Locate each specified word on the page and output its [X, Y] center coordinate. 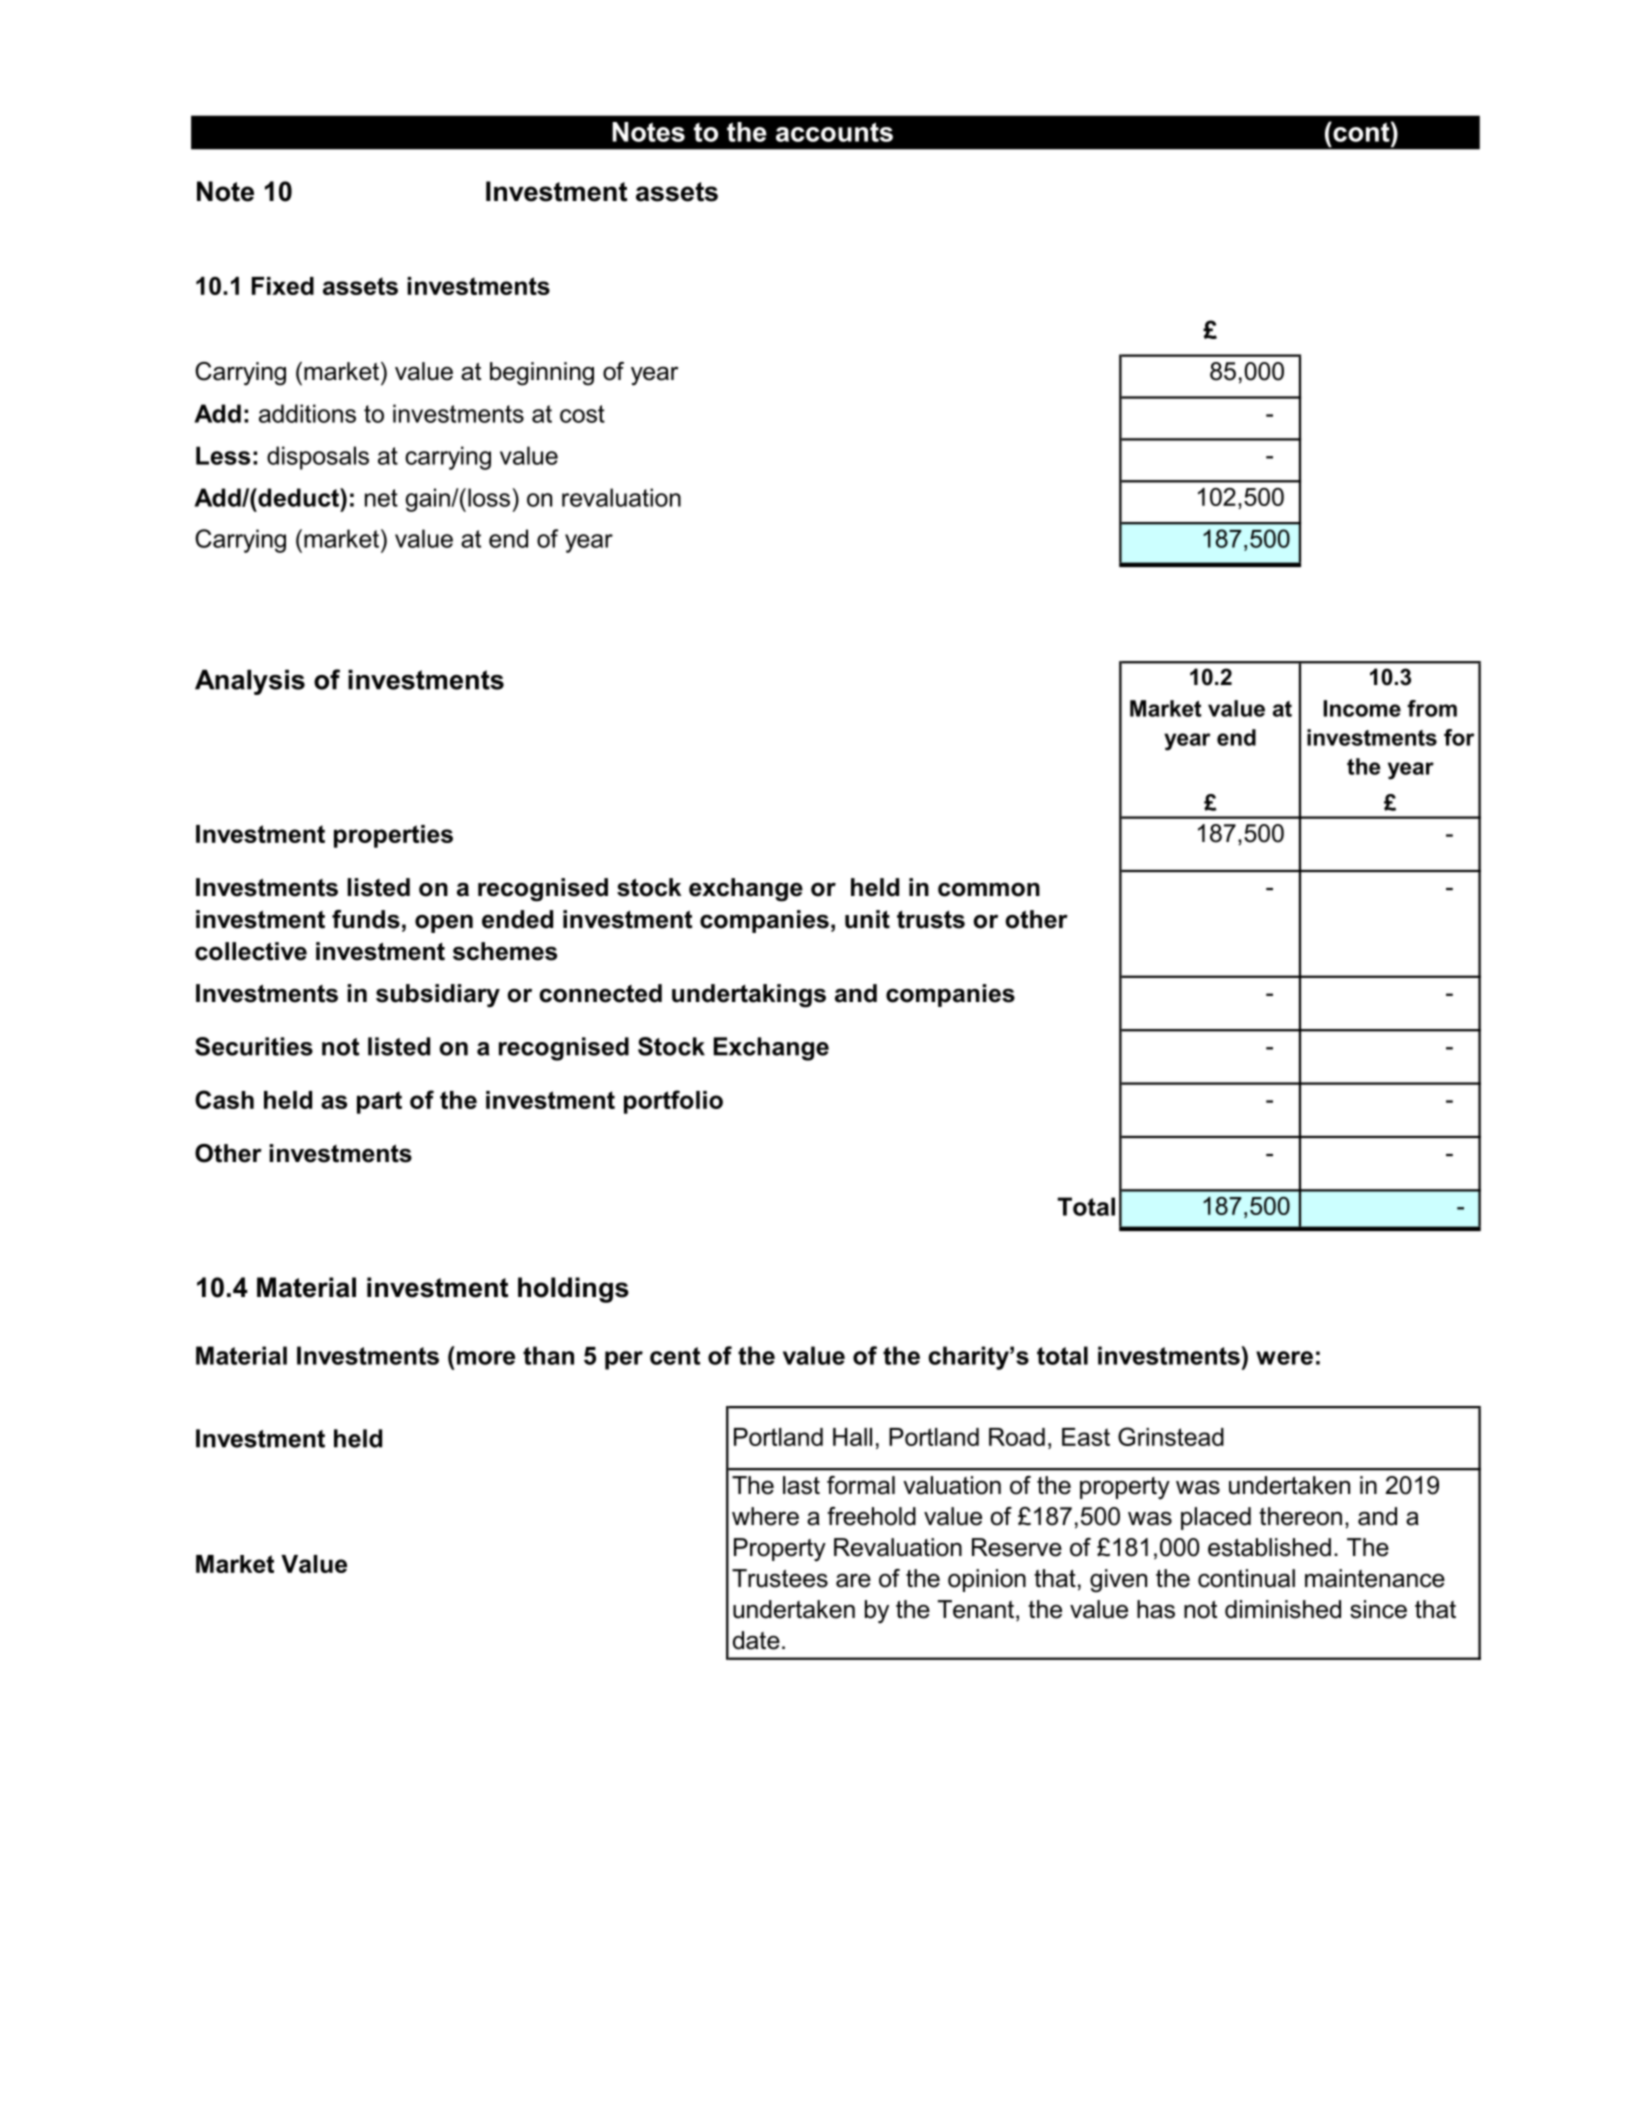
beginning [542, 374]
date [756, 1640]
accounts [834, 132]
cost [582, 414]
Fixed [283, 286]
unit [867, 919]
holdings [573, 1290]
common [989, 889]
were [1284, 1358]
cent [675, 1356]
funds [366, 919]
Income [1362, 708]
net [381, 498]
